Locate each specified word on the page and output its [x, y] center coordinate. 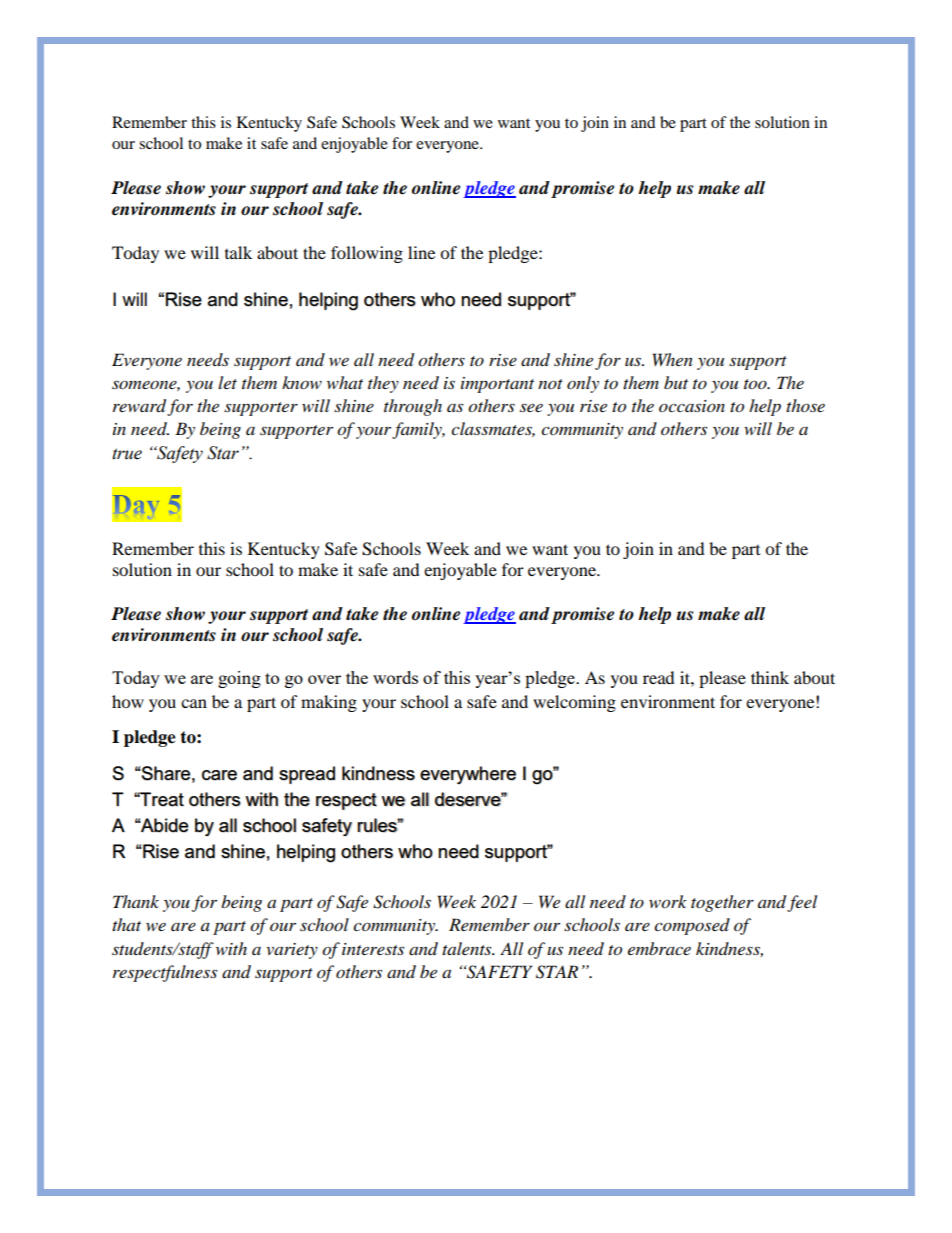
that [126, 924]
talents [468, 948]
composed [692, 926]
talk [238, 252]
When [673, 359]
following [367, 254]
